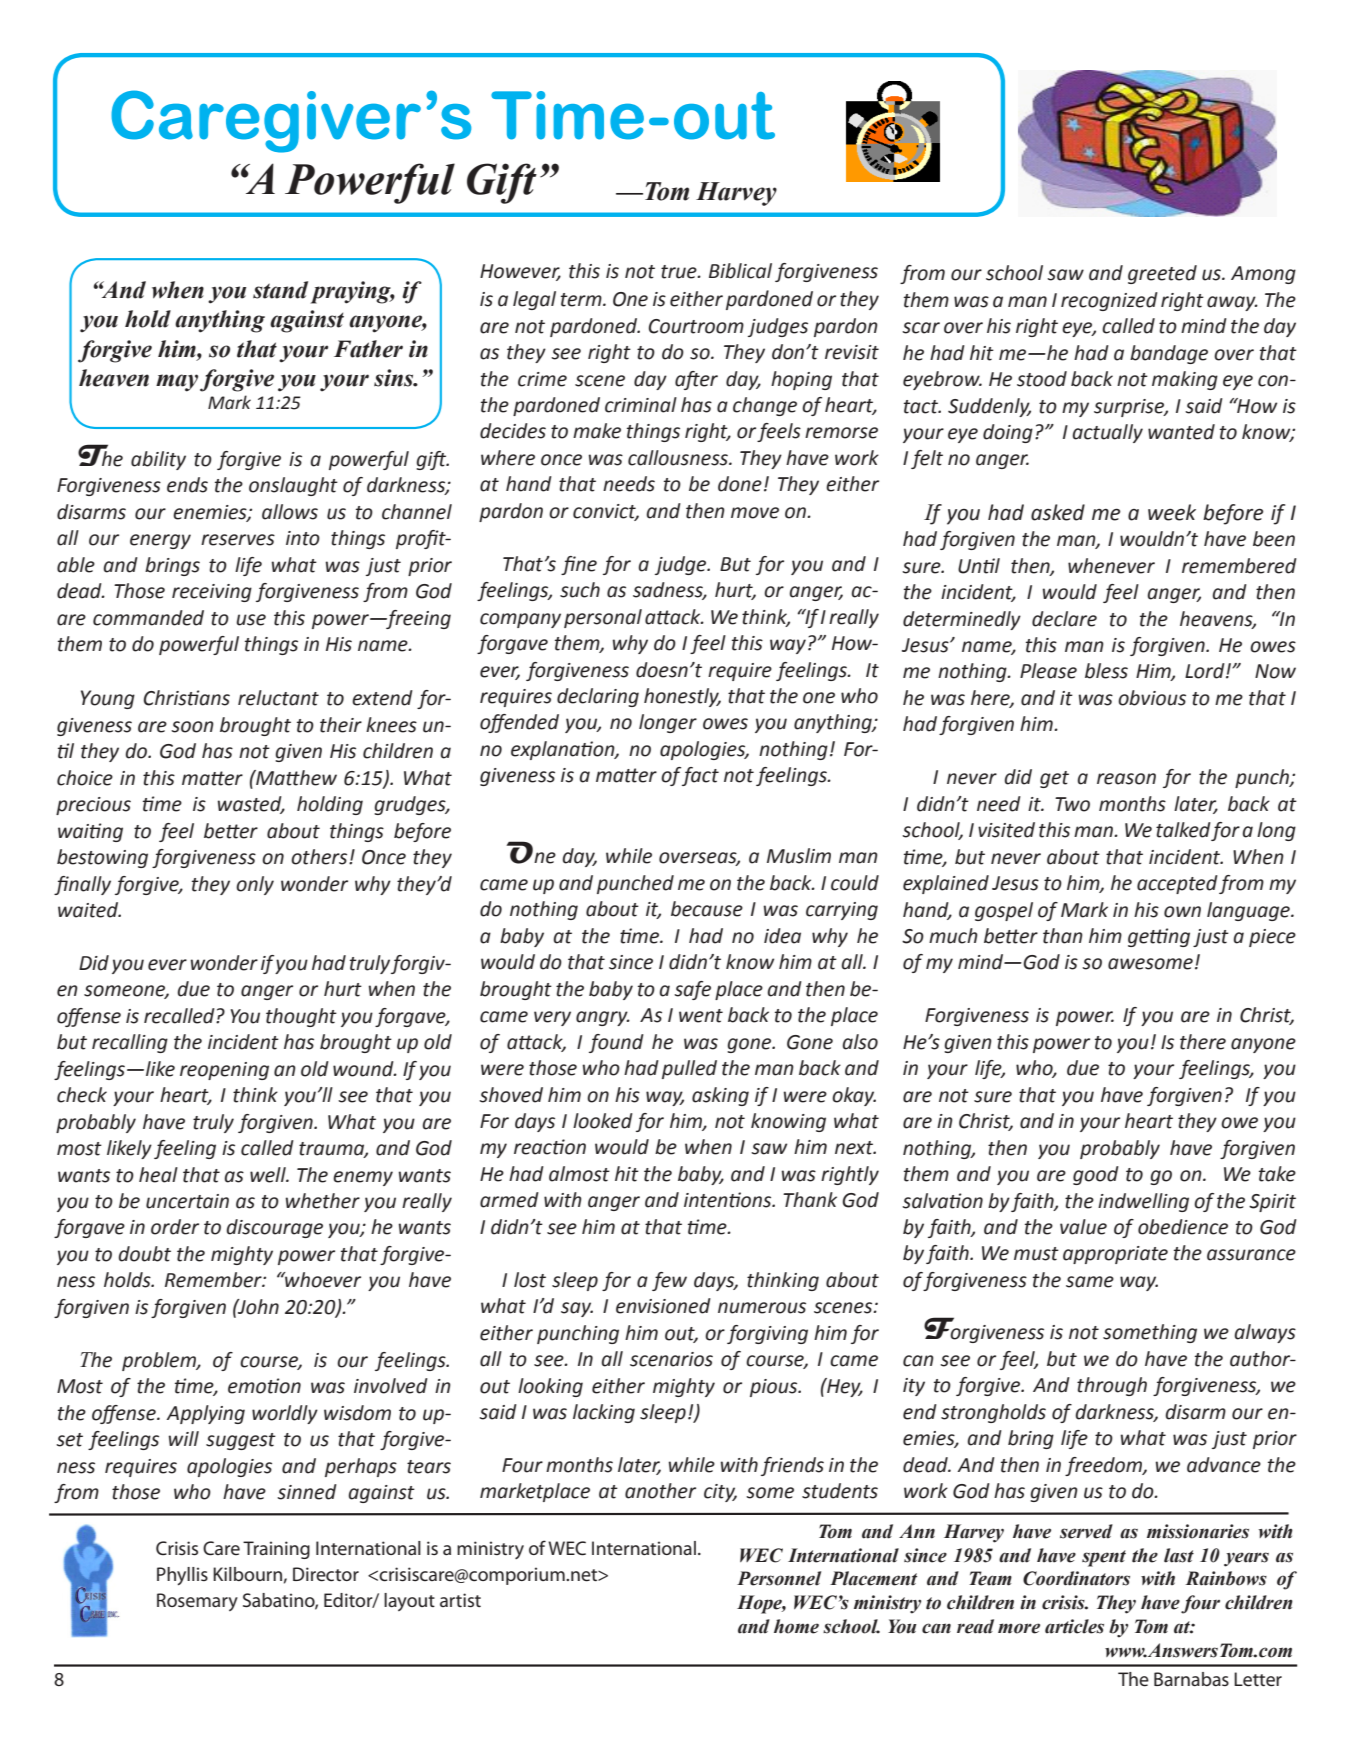  Describe the element at coordinates (692, 990) in the document. I see `safe` at that location.
